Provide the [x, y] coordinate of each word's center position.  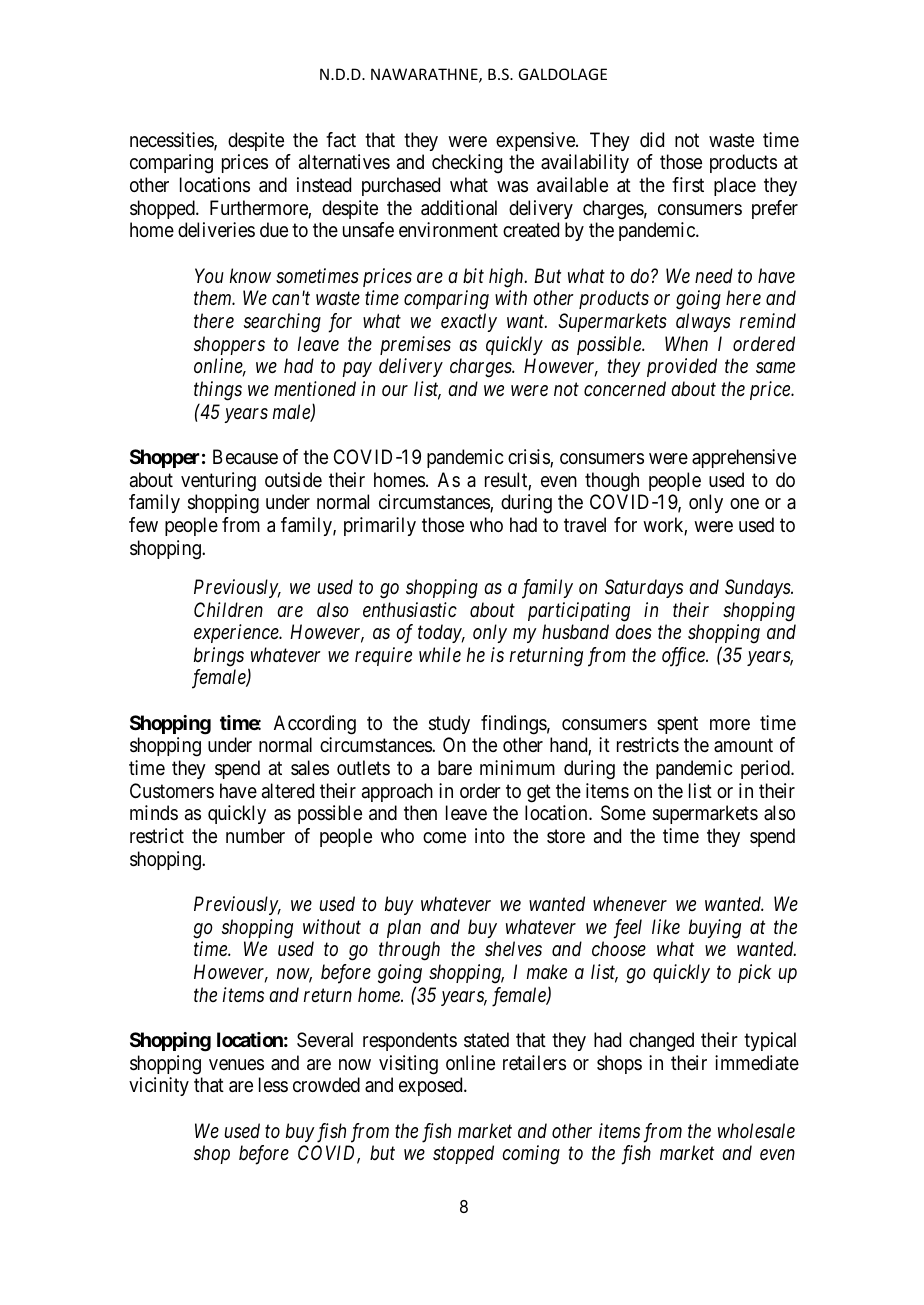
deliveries [216, 229]
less [273, 1085]
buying [715, 929]
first [688, 184]
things [218, 391]
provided [682, 367]
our [395, 390]
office [684, 657]
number [255, 836]
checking [467, 164]
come [444, 837]
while [440, 655]
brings [219, 657]
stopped [463, 1154]
